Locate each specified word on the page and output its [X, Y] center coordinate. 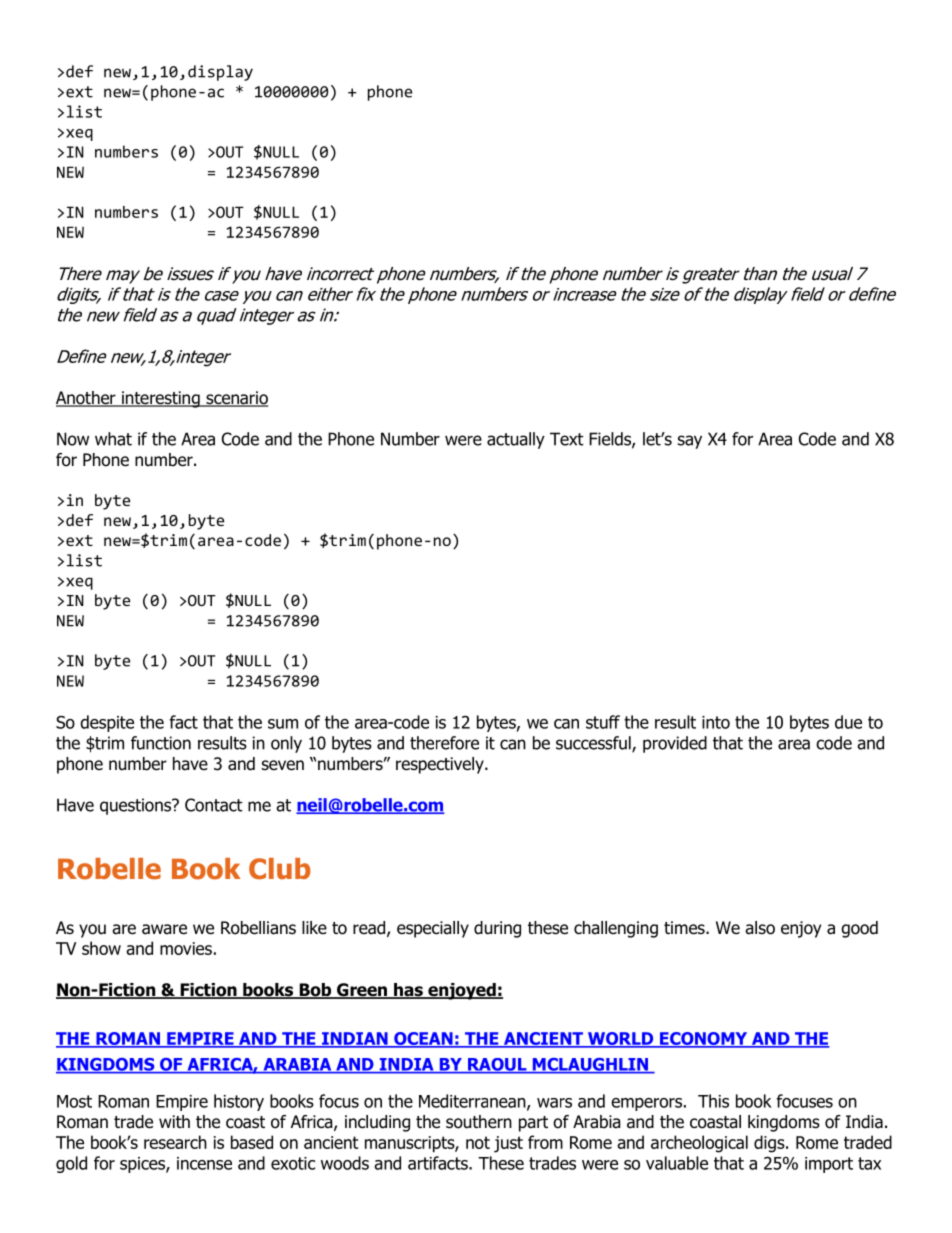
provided [675, 744]
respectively [441, 765]
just [508, 1144]
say [690, 442]
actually [516, 440]
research [175, 1142]
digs [770, 1144]
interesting [161, 399]
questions [137, 806]
